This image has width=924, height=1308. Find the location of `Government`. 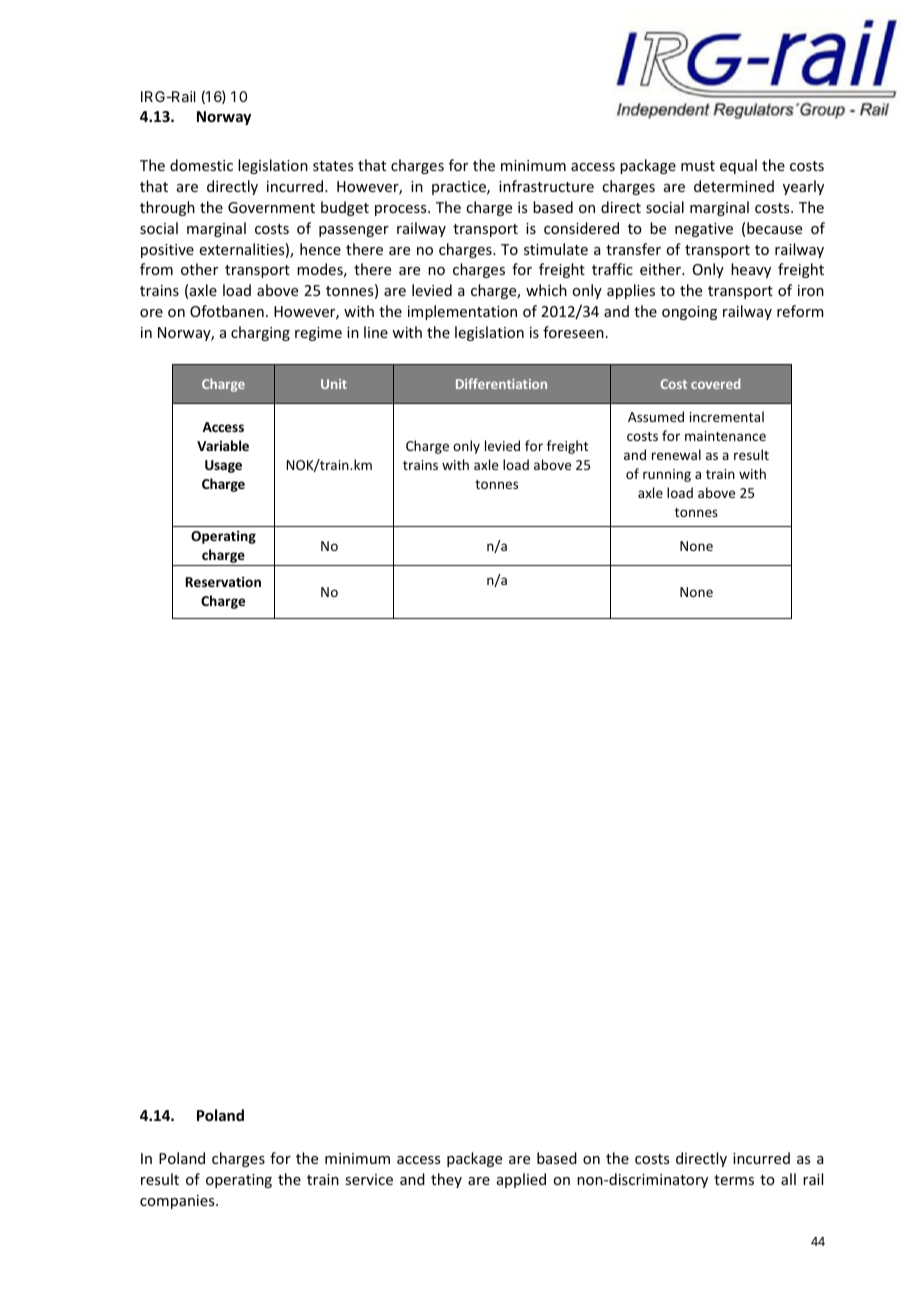

Government is located at coordinates (271, 207).
